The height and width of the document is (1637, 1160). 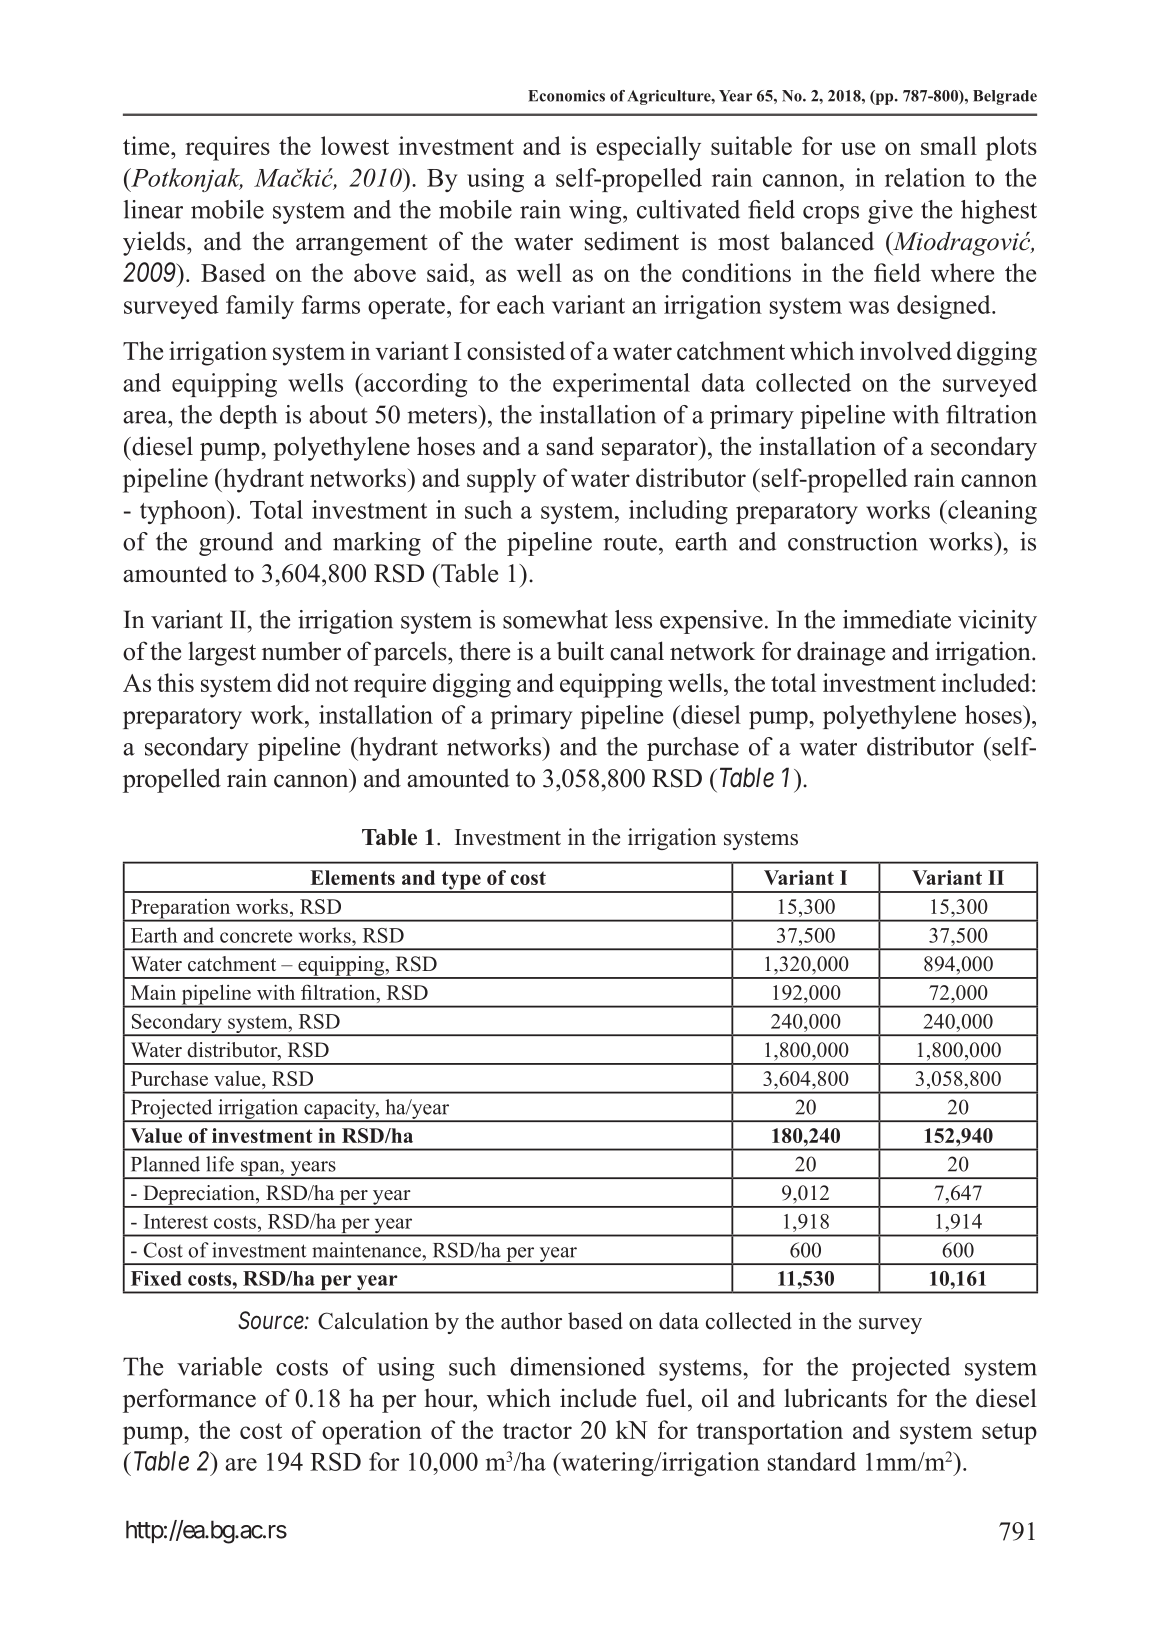 I want to click on immediate, so click(x=897, y=619).
